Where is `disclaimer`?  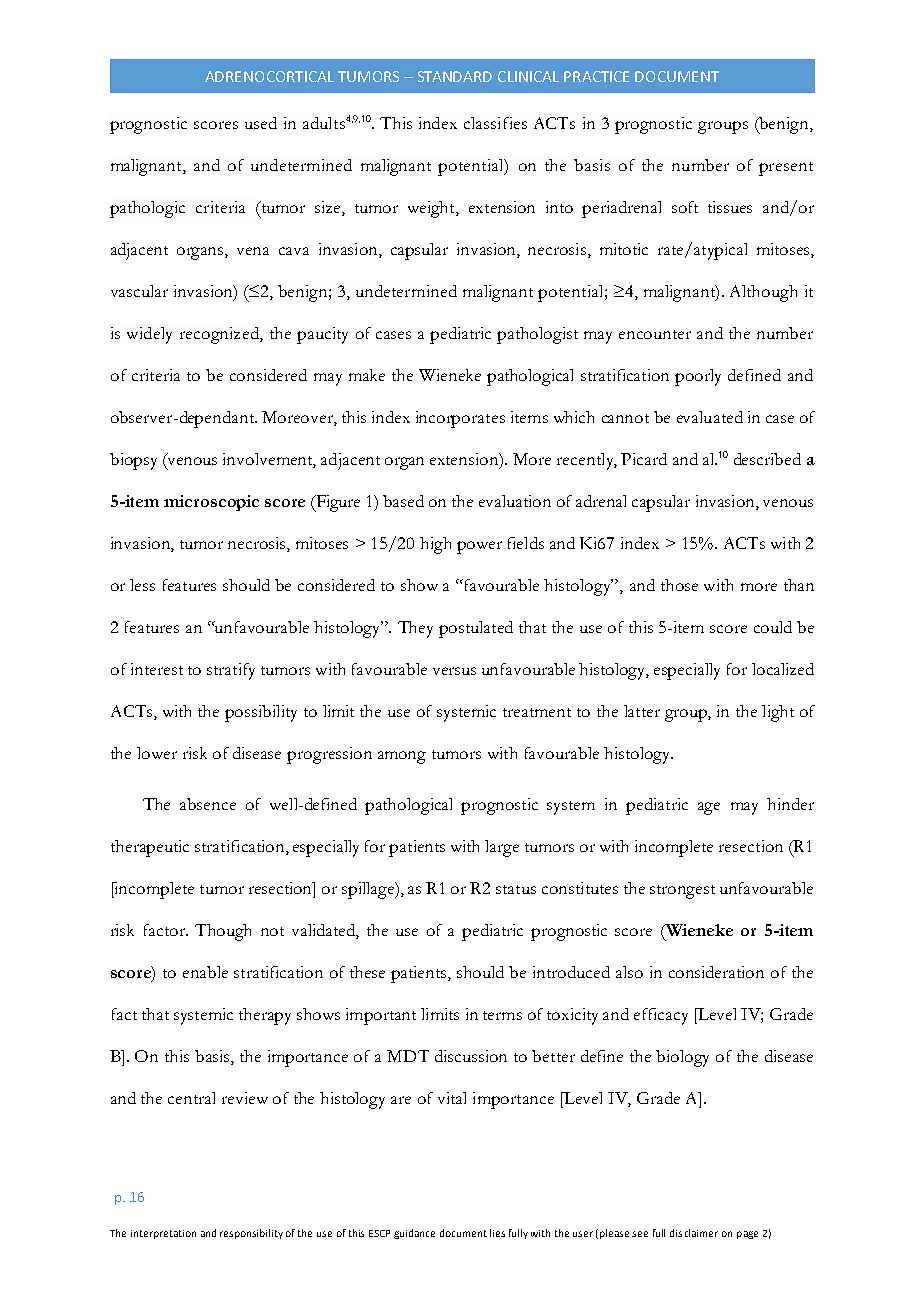 disclaimer is located at coordinates (694, 1233).
